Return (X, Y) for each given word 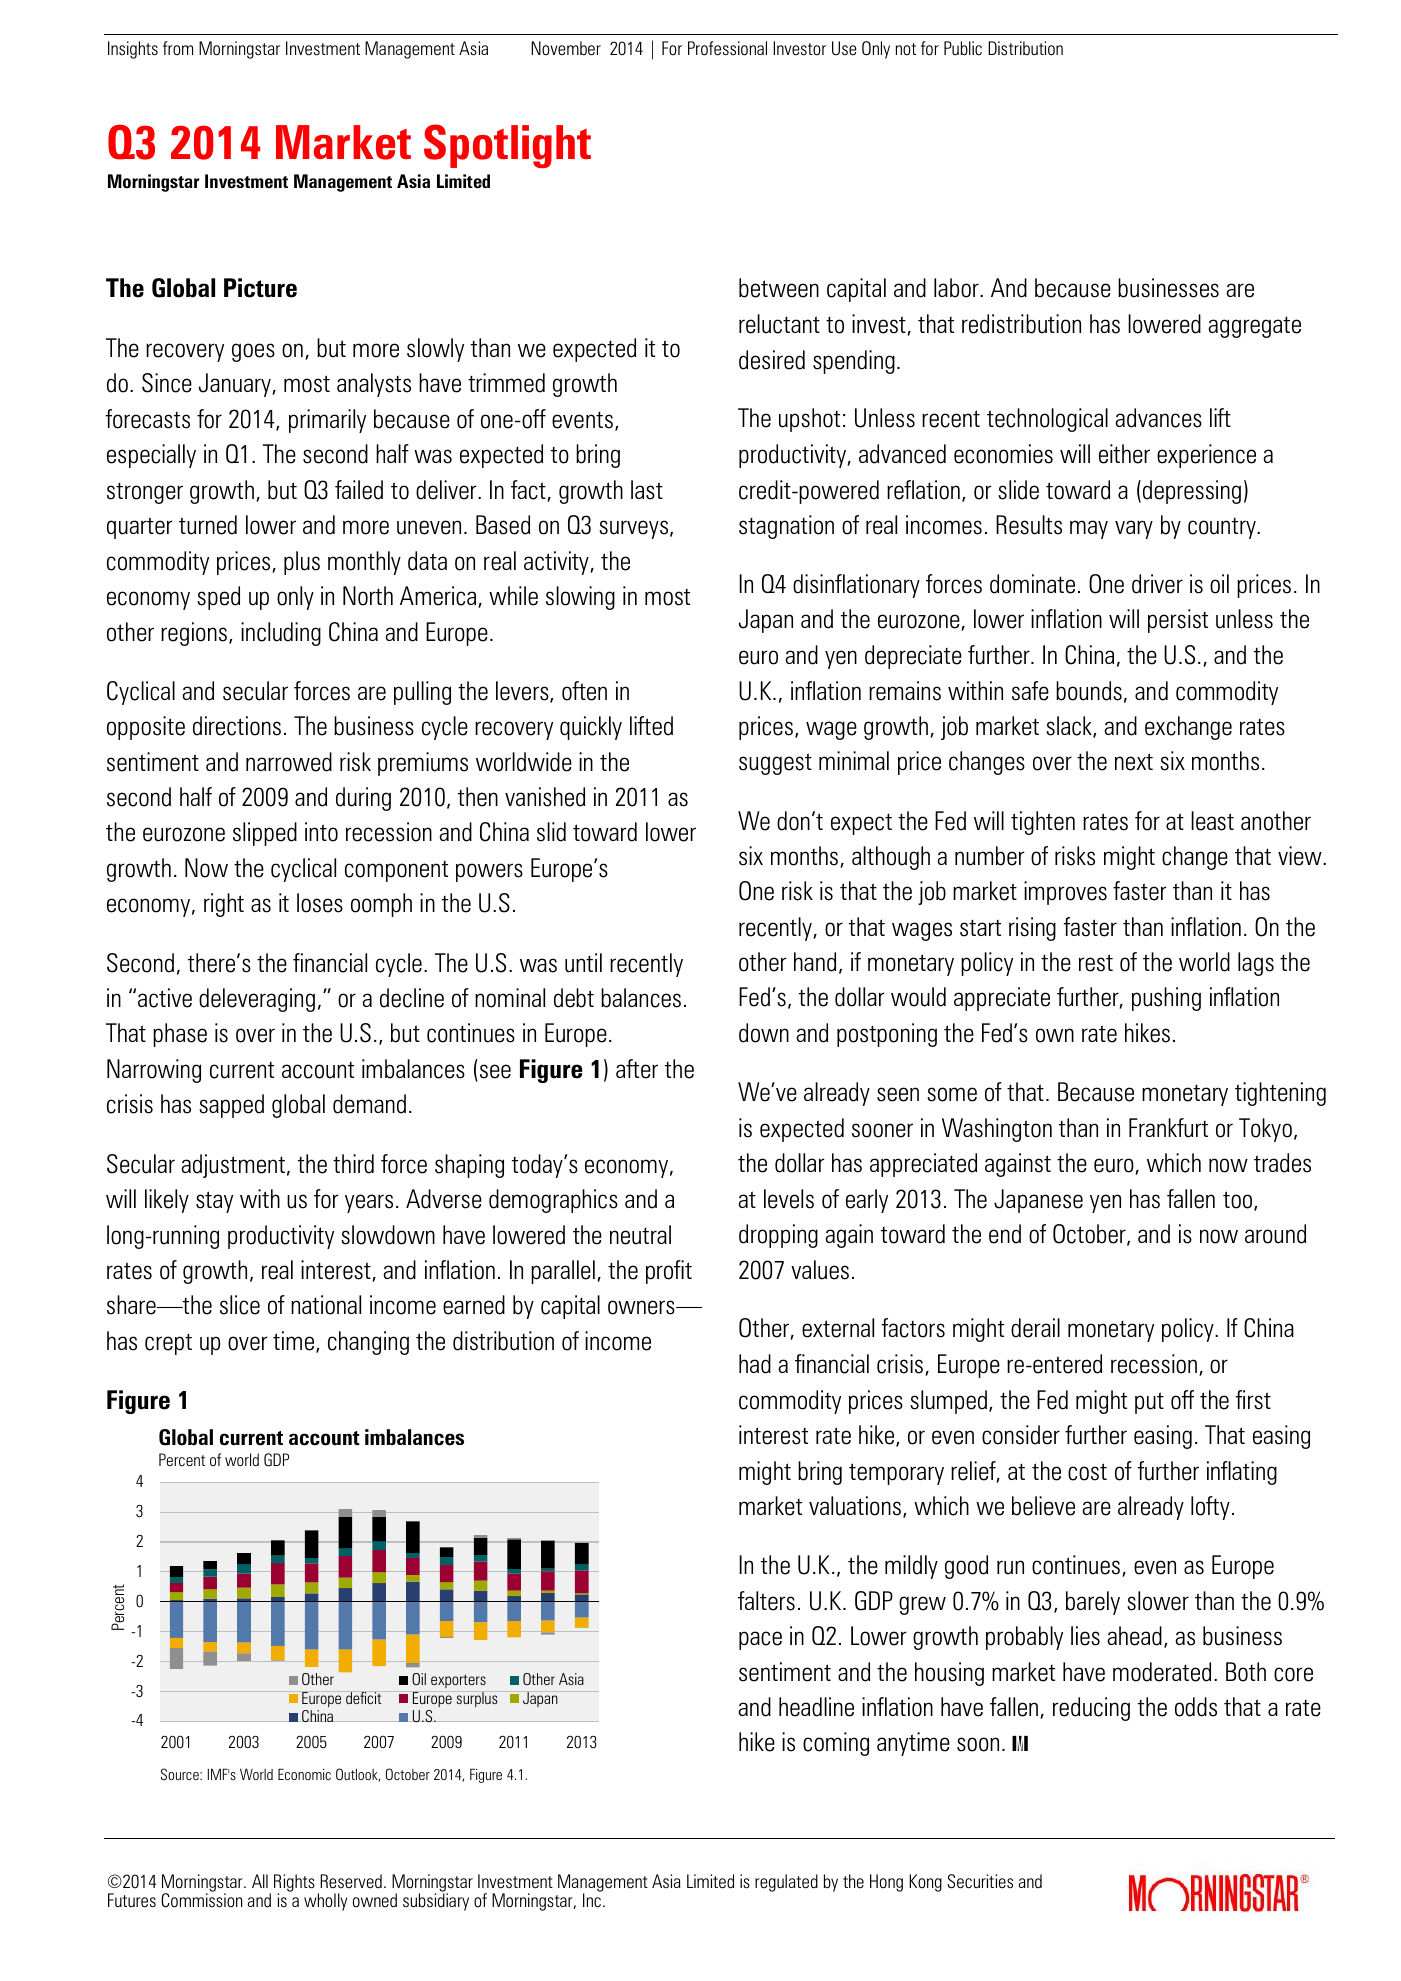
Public (963, 48)
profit (669, 1272)
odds (1196, 1707)
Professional (727, 48)
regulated (786, 1883)
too (1239, 1201)
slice (240, 1305)
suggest (775, 764)
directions (237, 726)
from (178, 48)
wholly (325, 1902)
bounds (1089, 691)
